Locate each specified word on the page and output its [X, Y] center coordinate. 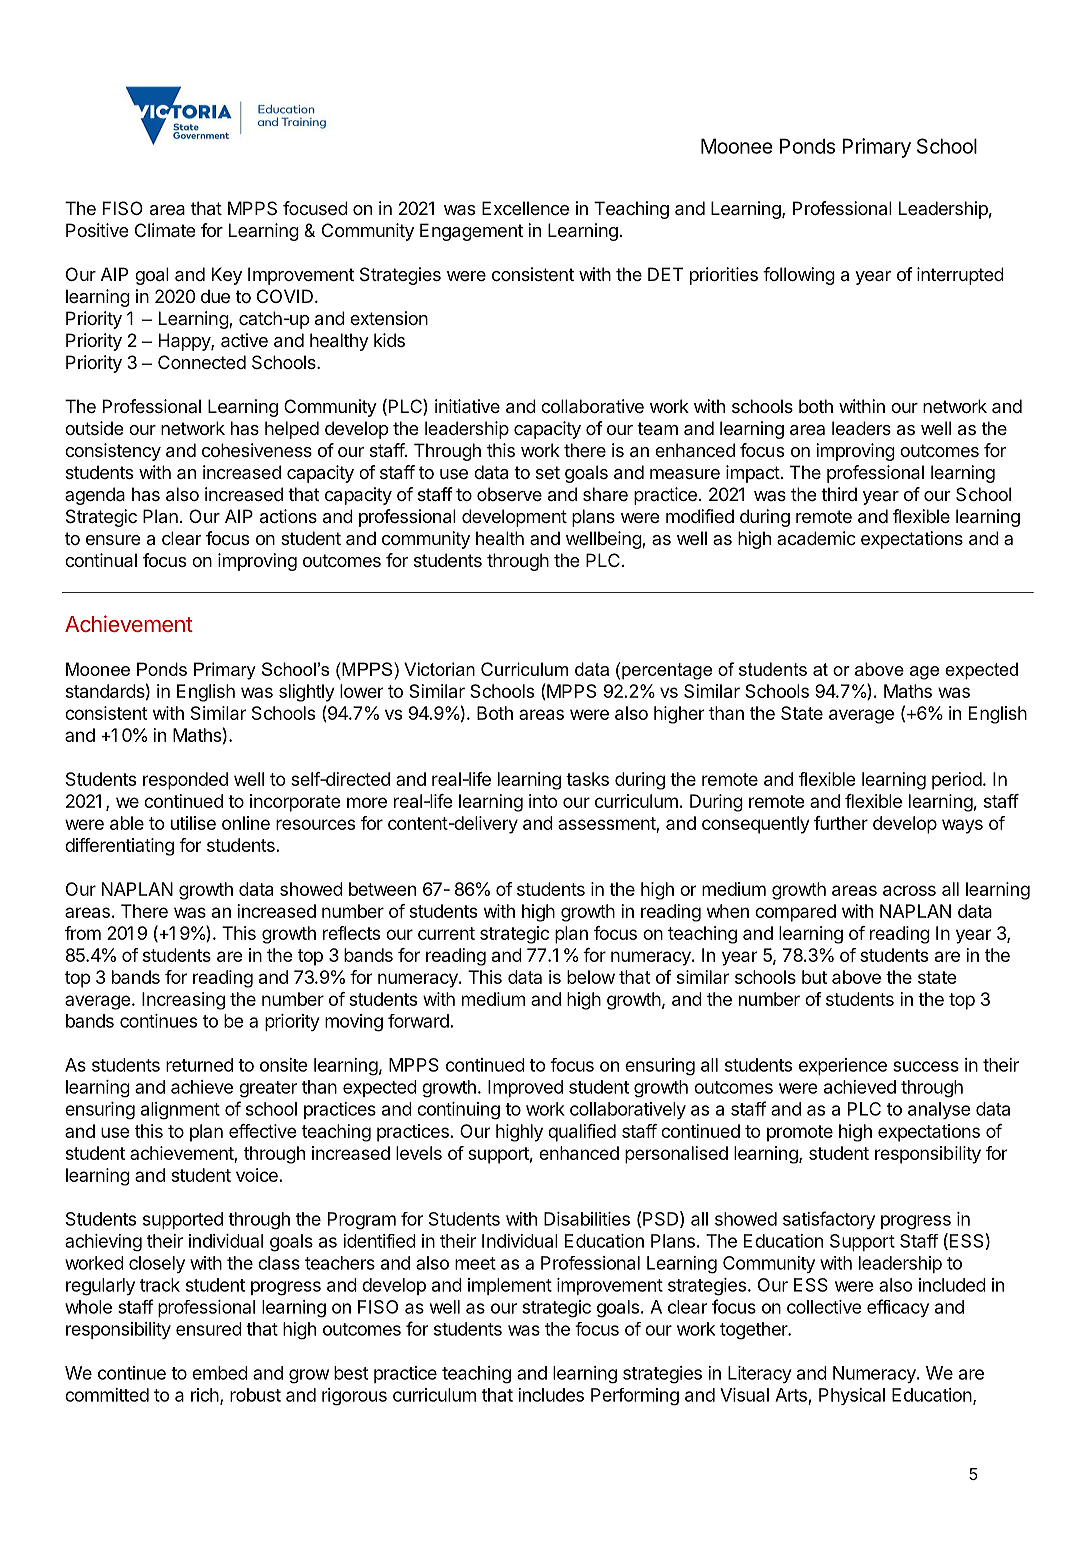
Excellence [525, 208]
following [799, 276]
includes [551, 1395]
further [841, 823]
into [543, 801]
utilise [193, 823]
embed [220, 1373]
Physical [852, 1396]
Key [227, 276]
